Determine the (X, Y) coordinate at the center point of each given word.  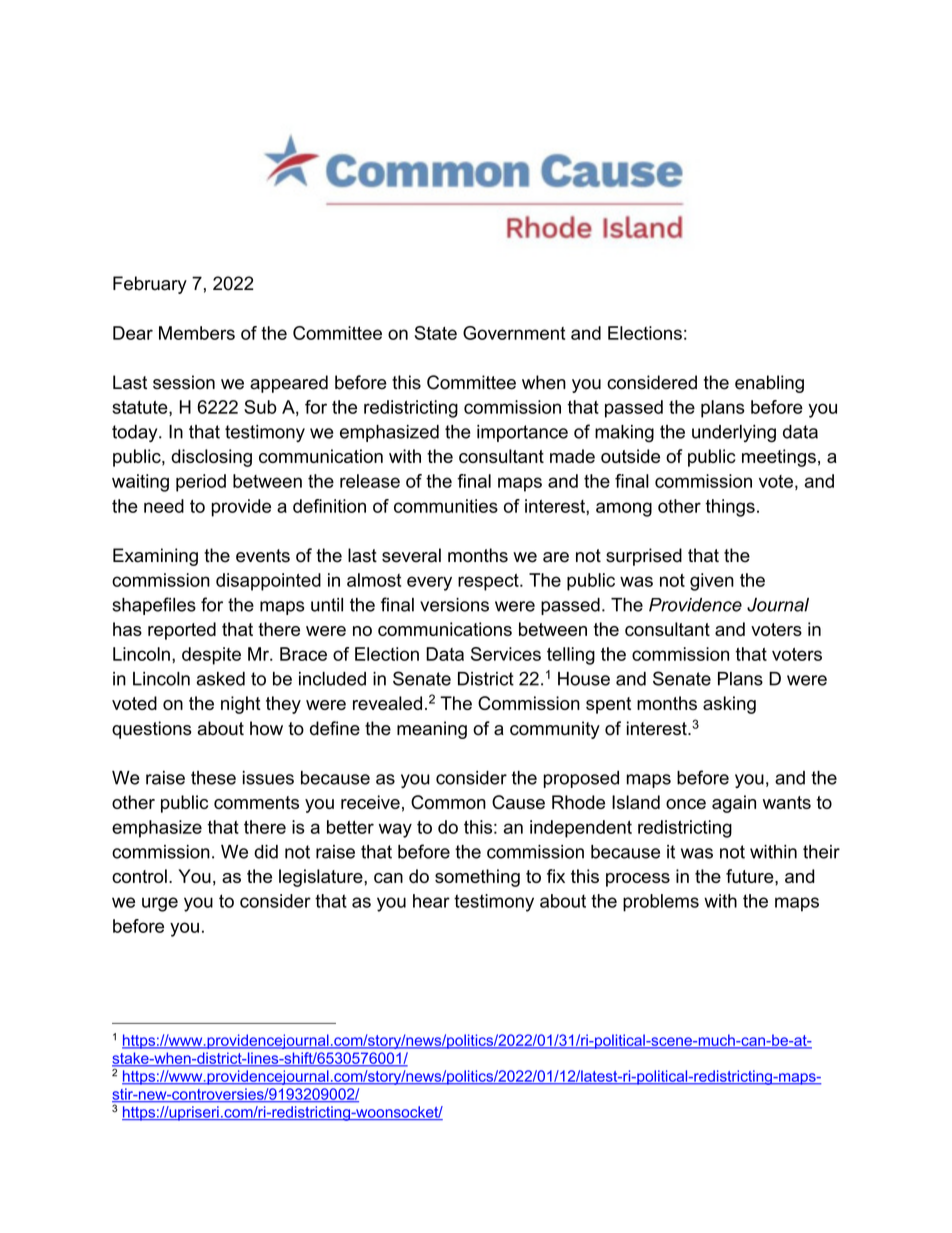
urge (160, 904)
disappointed (268, 582)
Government (514, 333)
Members (197, 333)
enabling (769, 384)
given (712, 582)
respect (489, 582)
